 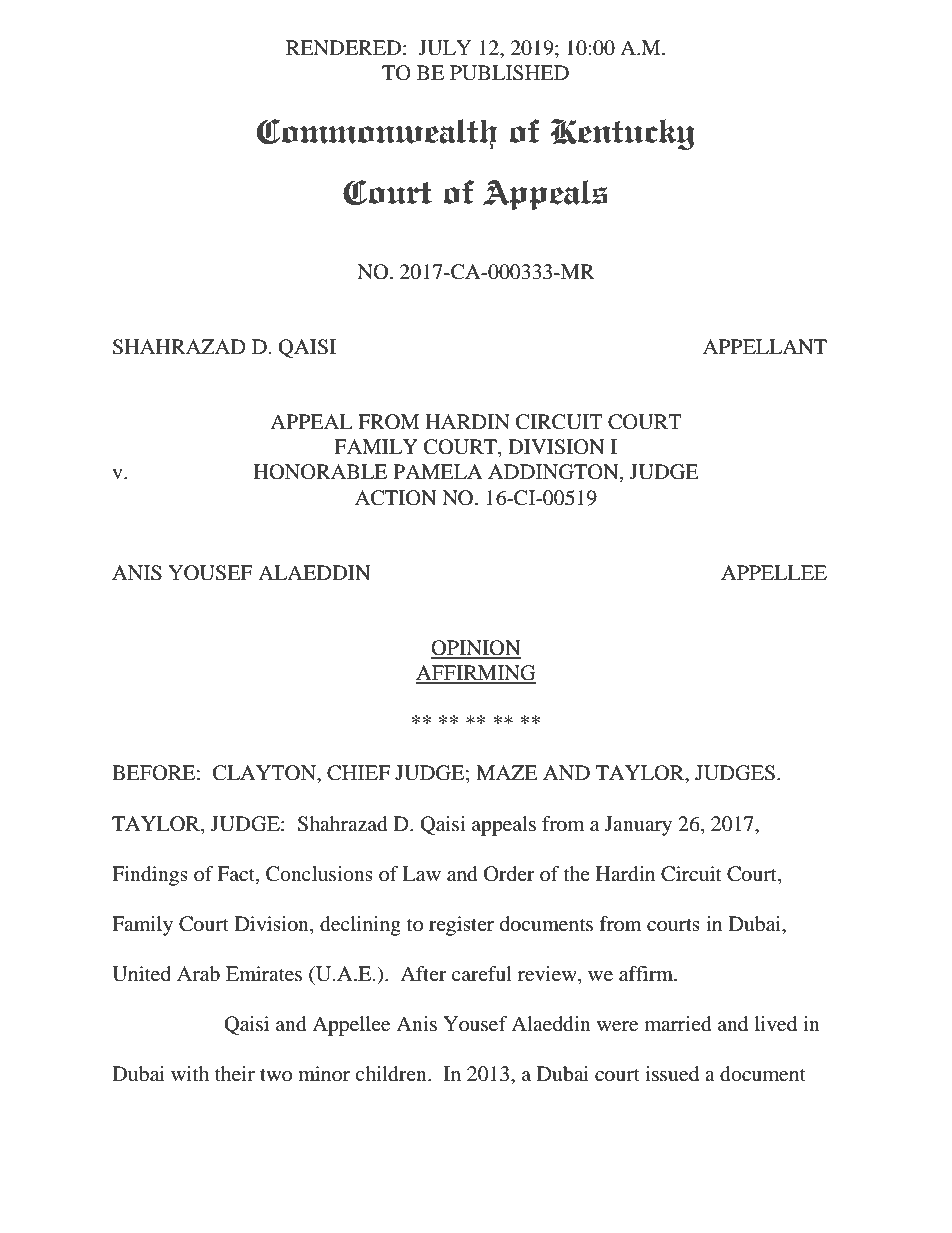 What do you see at coordinates (445, 48) in the screenshot?
I see `JULY` at bounding box center [445, 48].
